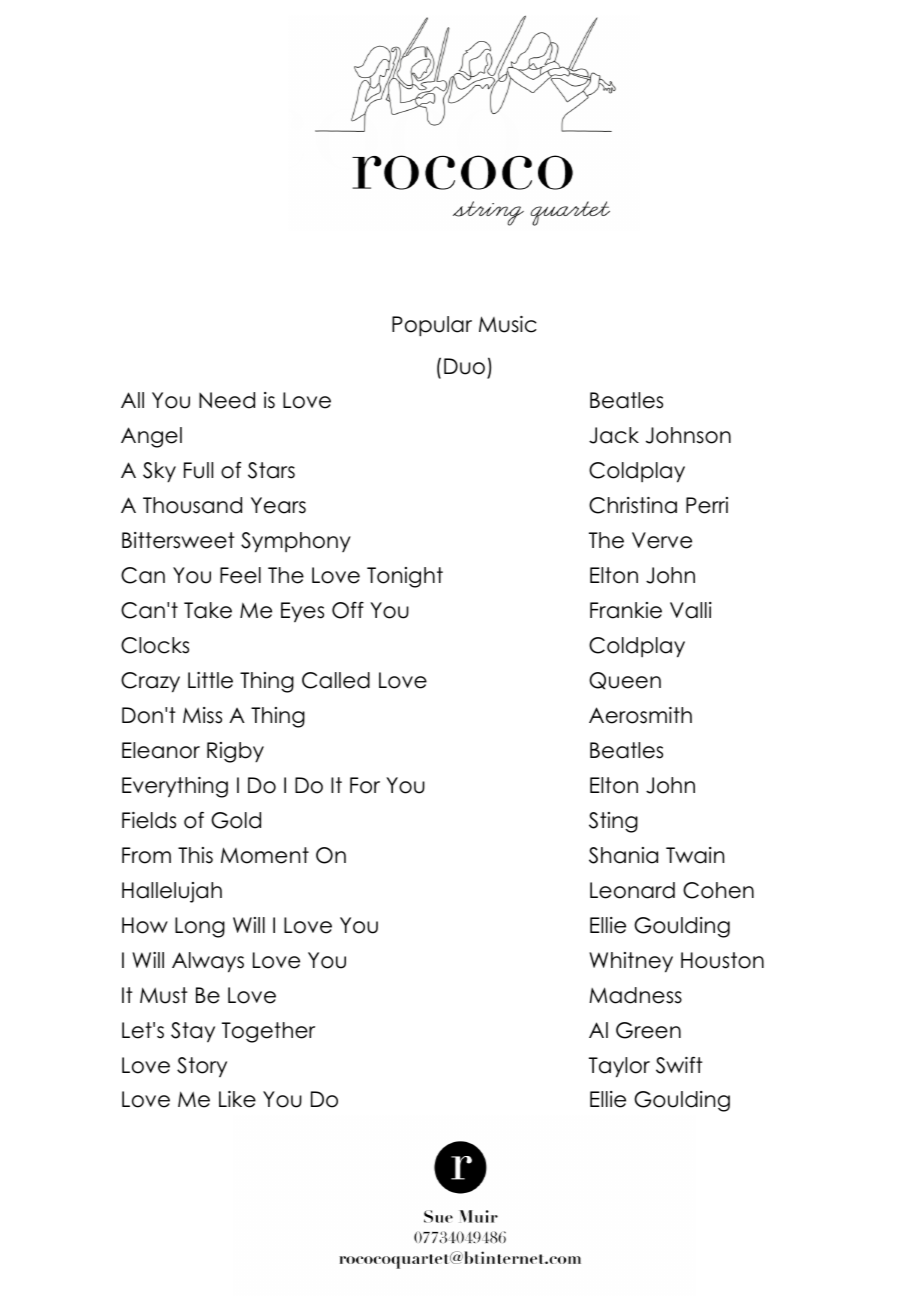  Describe the element at coordinates (202, 1067) in the document. I see `Story` at that location.
